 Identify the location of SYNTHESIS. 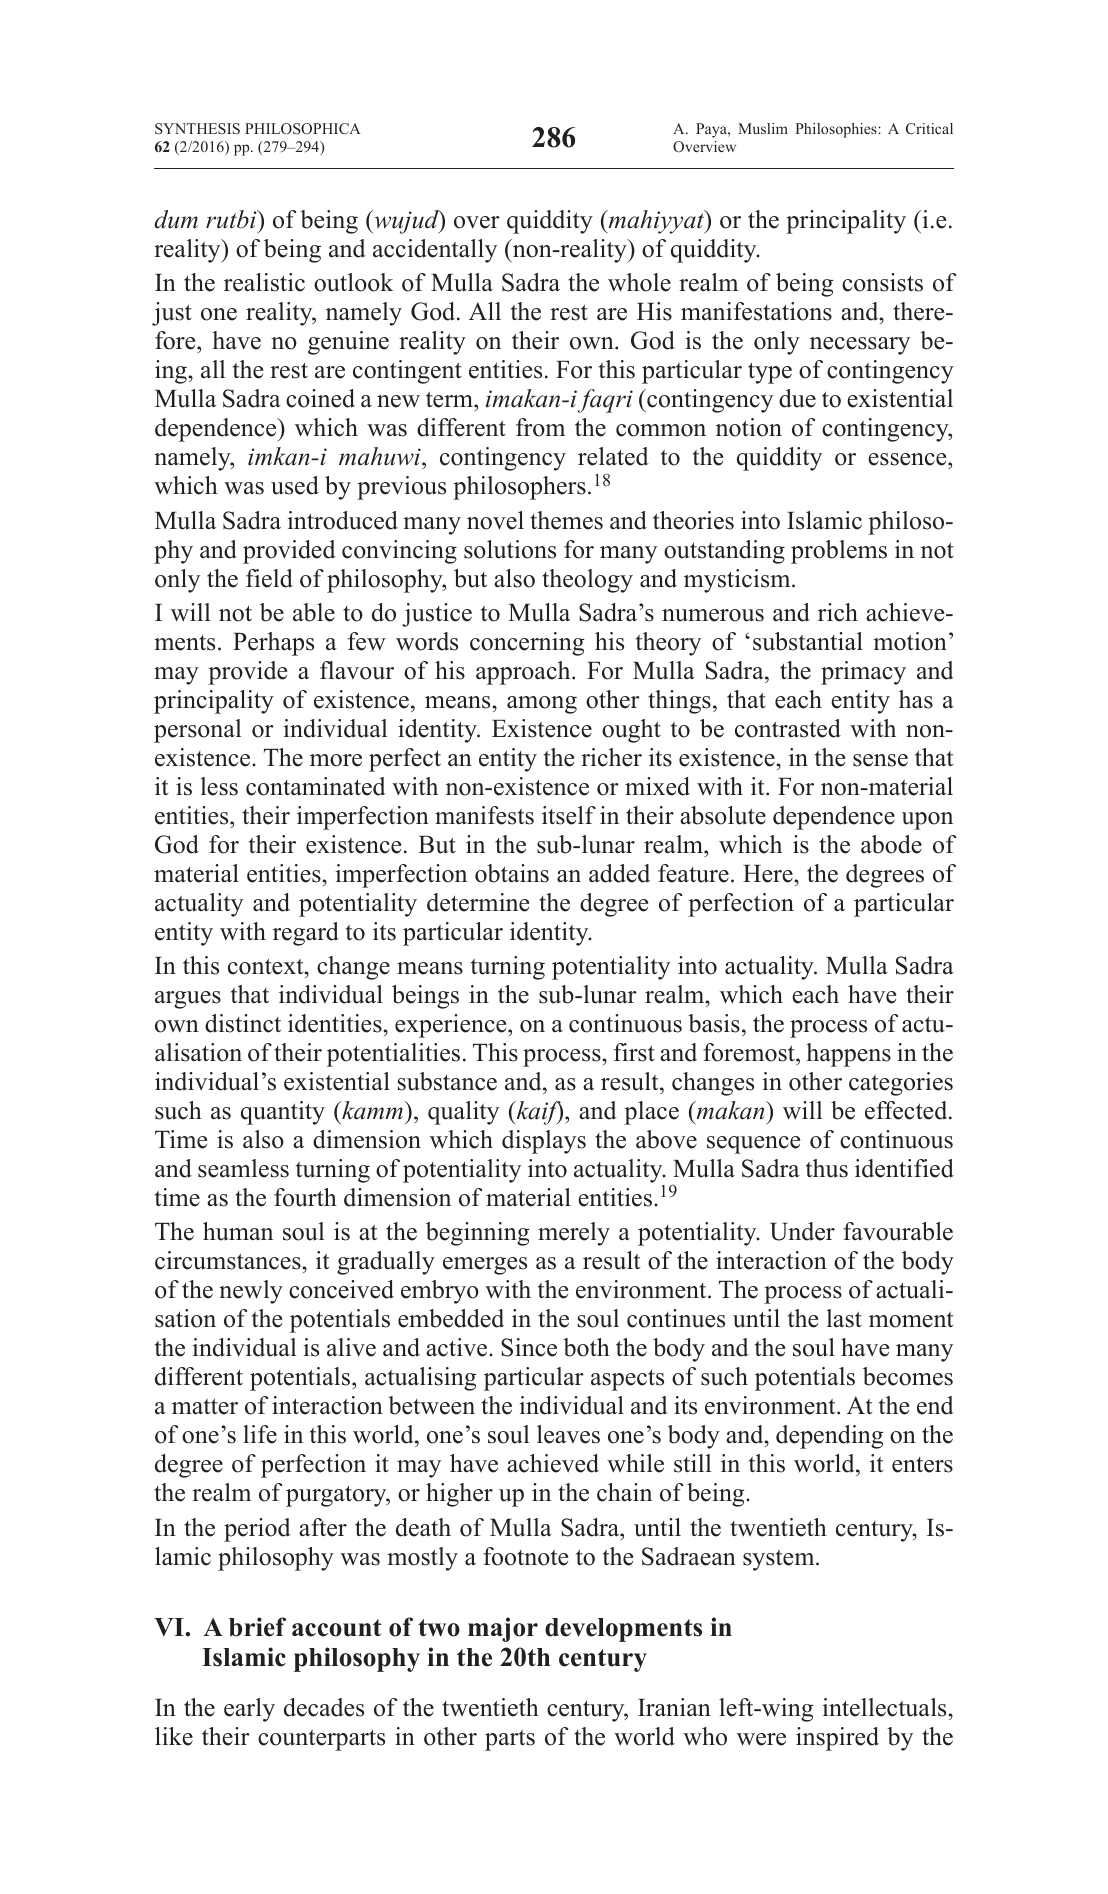
(197, 128).
